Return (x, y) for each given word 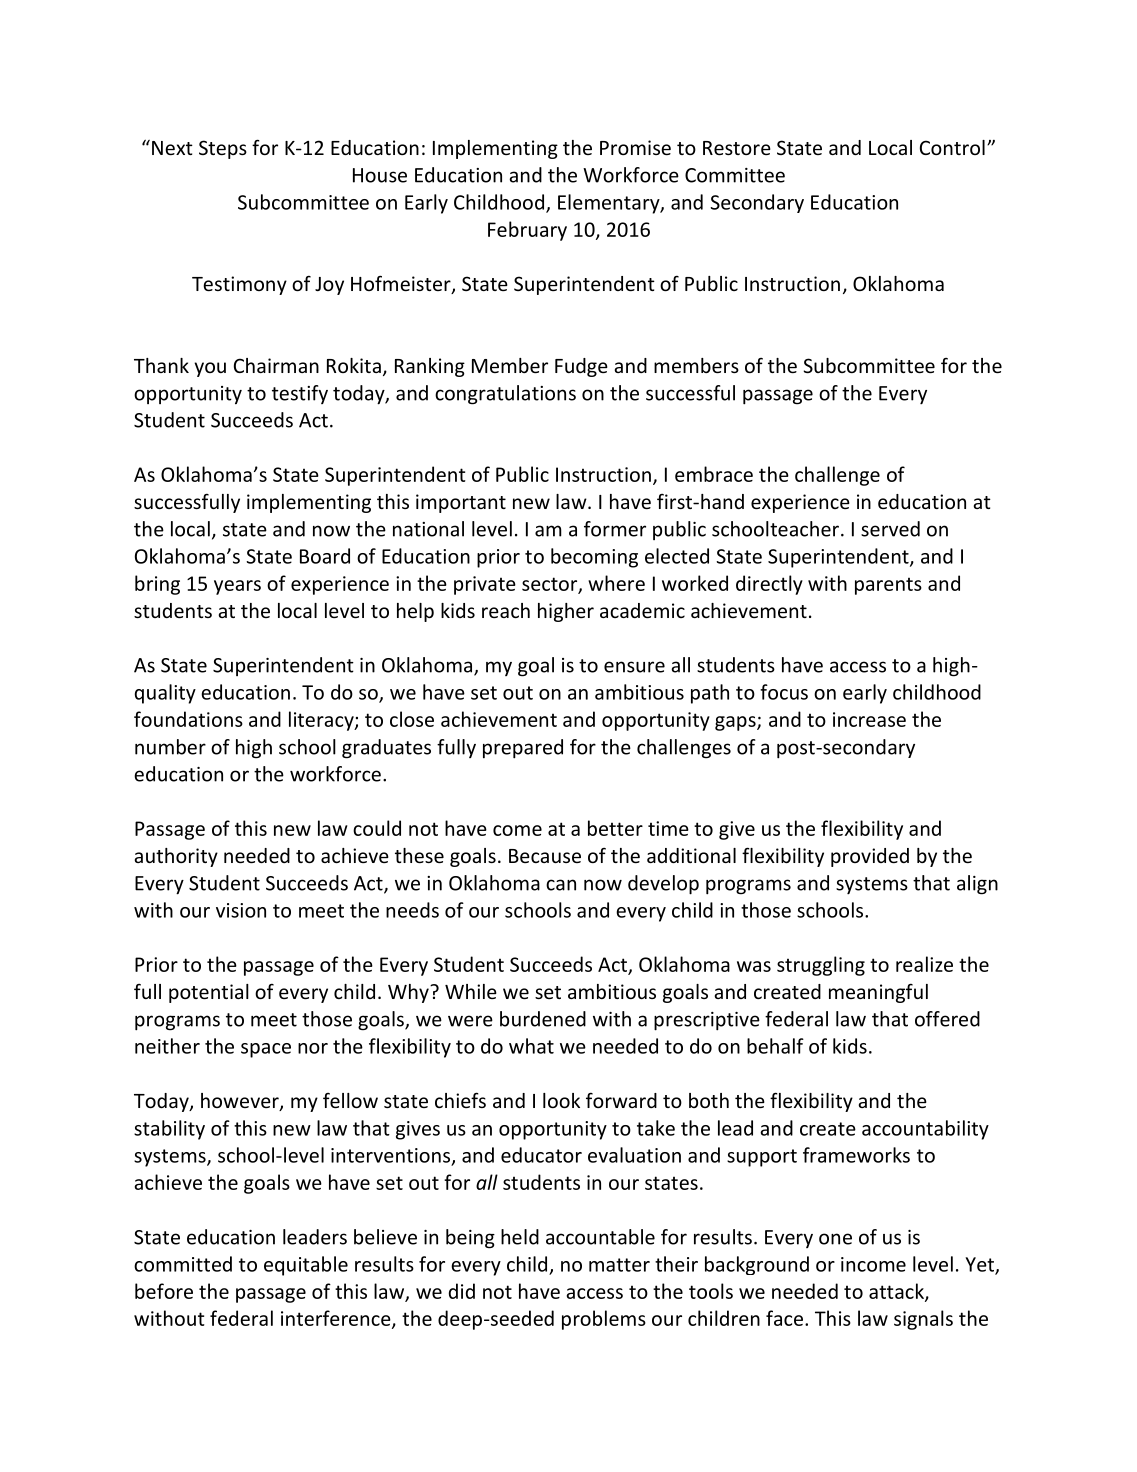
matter (619, 1265)
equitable (306, 1266)
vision (241, 910)
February (527, 231)
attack (897, 1292)
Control (952, 147)
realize (924, 964)
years (237, 587)
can (561, 885)
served (890, 529)
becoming (594, 558)
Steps (223, 149)
